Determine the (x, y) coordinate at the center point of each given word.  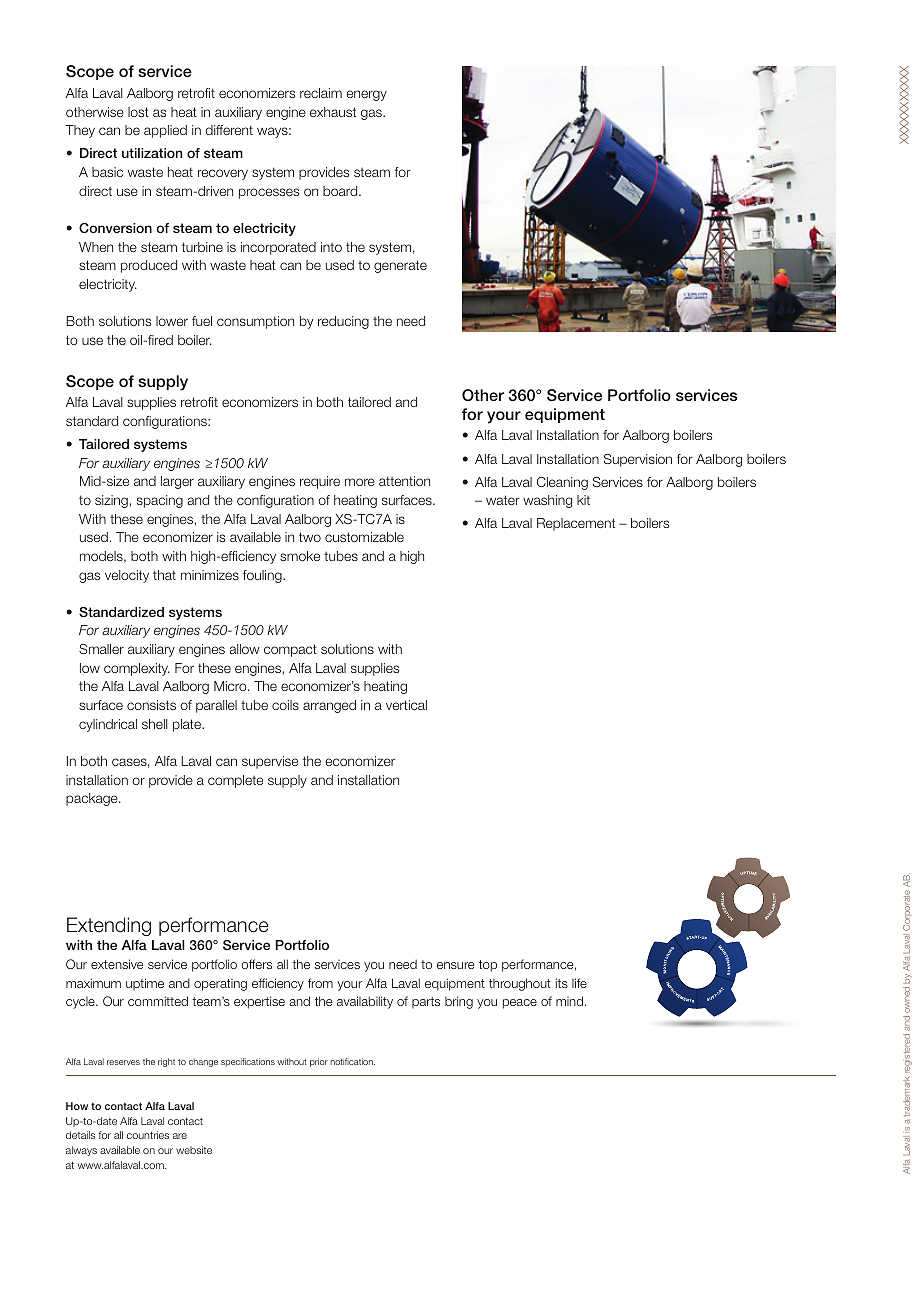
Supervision (638, 460)
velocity (127, 576)
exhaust (333, 112)
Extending (109, 926)
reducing (343, 322)
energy (366, 95)
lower (172, 321)
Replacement (576, 524)
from (320, 983)
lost (138, 112)
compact (290, 650)
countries (148, 1135)
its (562, 983)
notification (353, 1061)
